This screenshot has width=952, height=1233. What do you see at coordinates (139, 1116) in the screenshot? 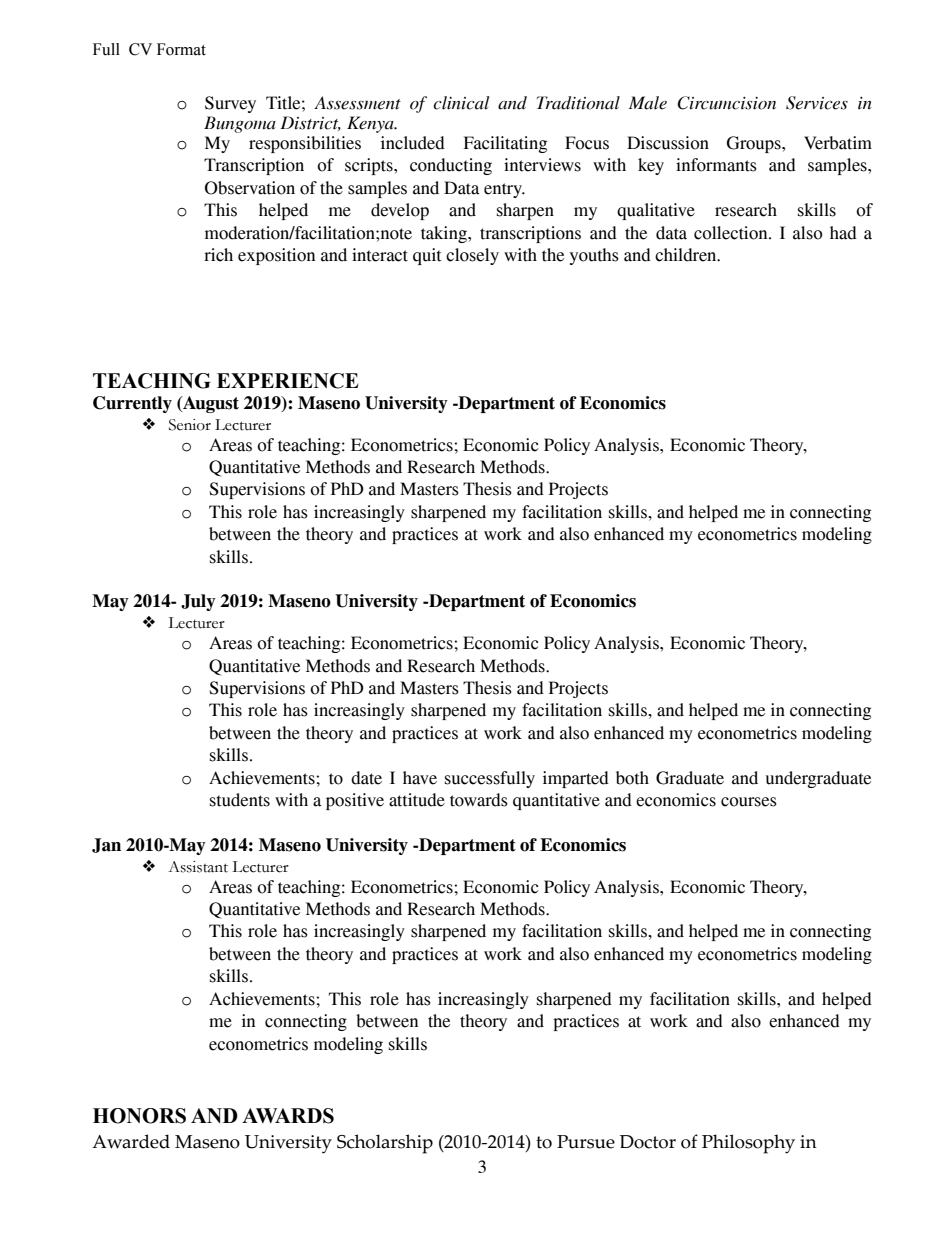
I see `HONORS` at bounding box center [139, 1116].
